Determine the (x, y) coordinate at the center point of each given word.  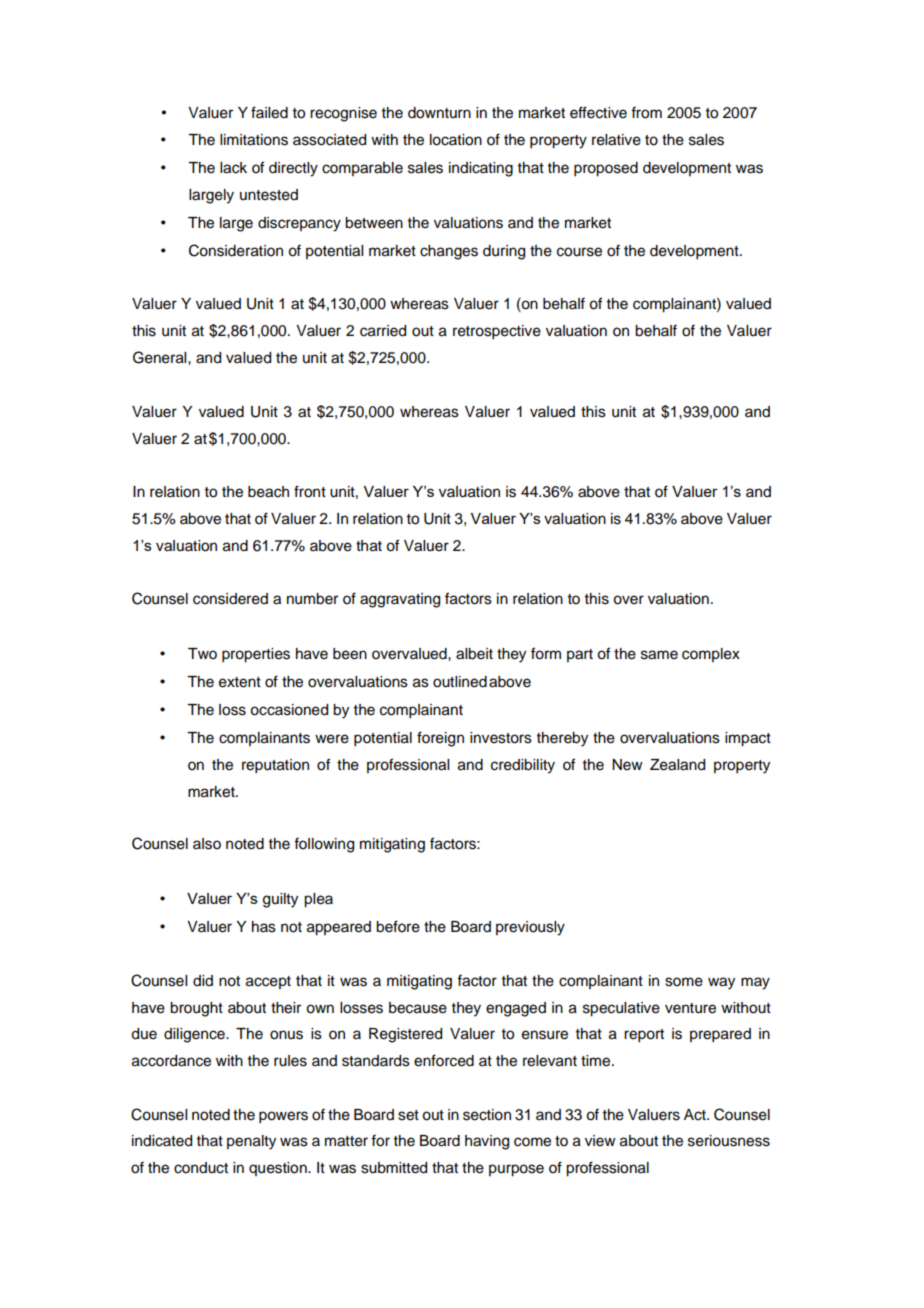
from (646, 113)
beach (268, 492)
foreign (440, 739)
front (310, 491)
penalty (251, 1142)
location (456, 140)
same (659, 655)
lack (233, 168)
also (207, 844)
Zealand (677, 765)
